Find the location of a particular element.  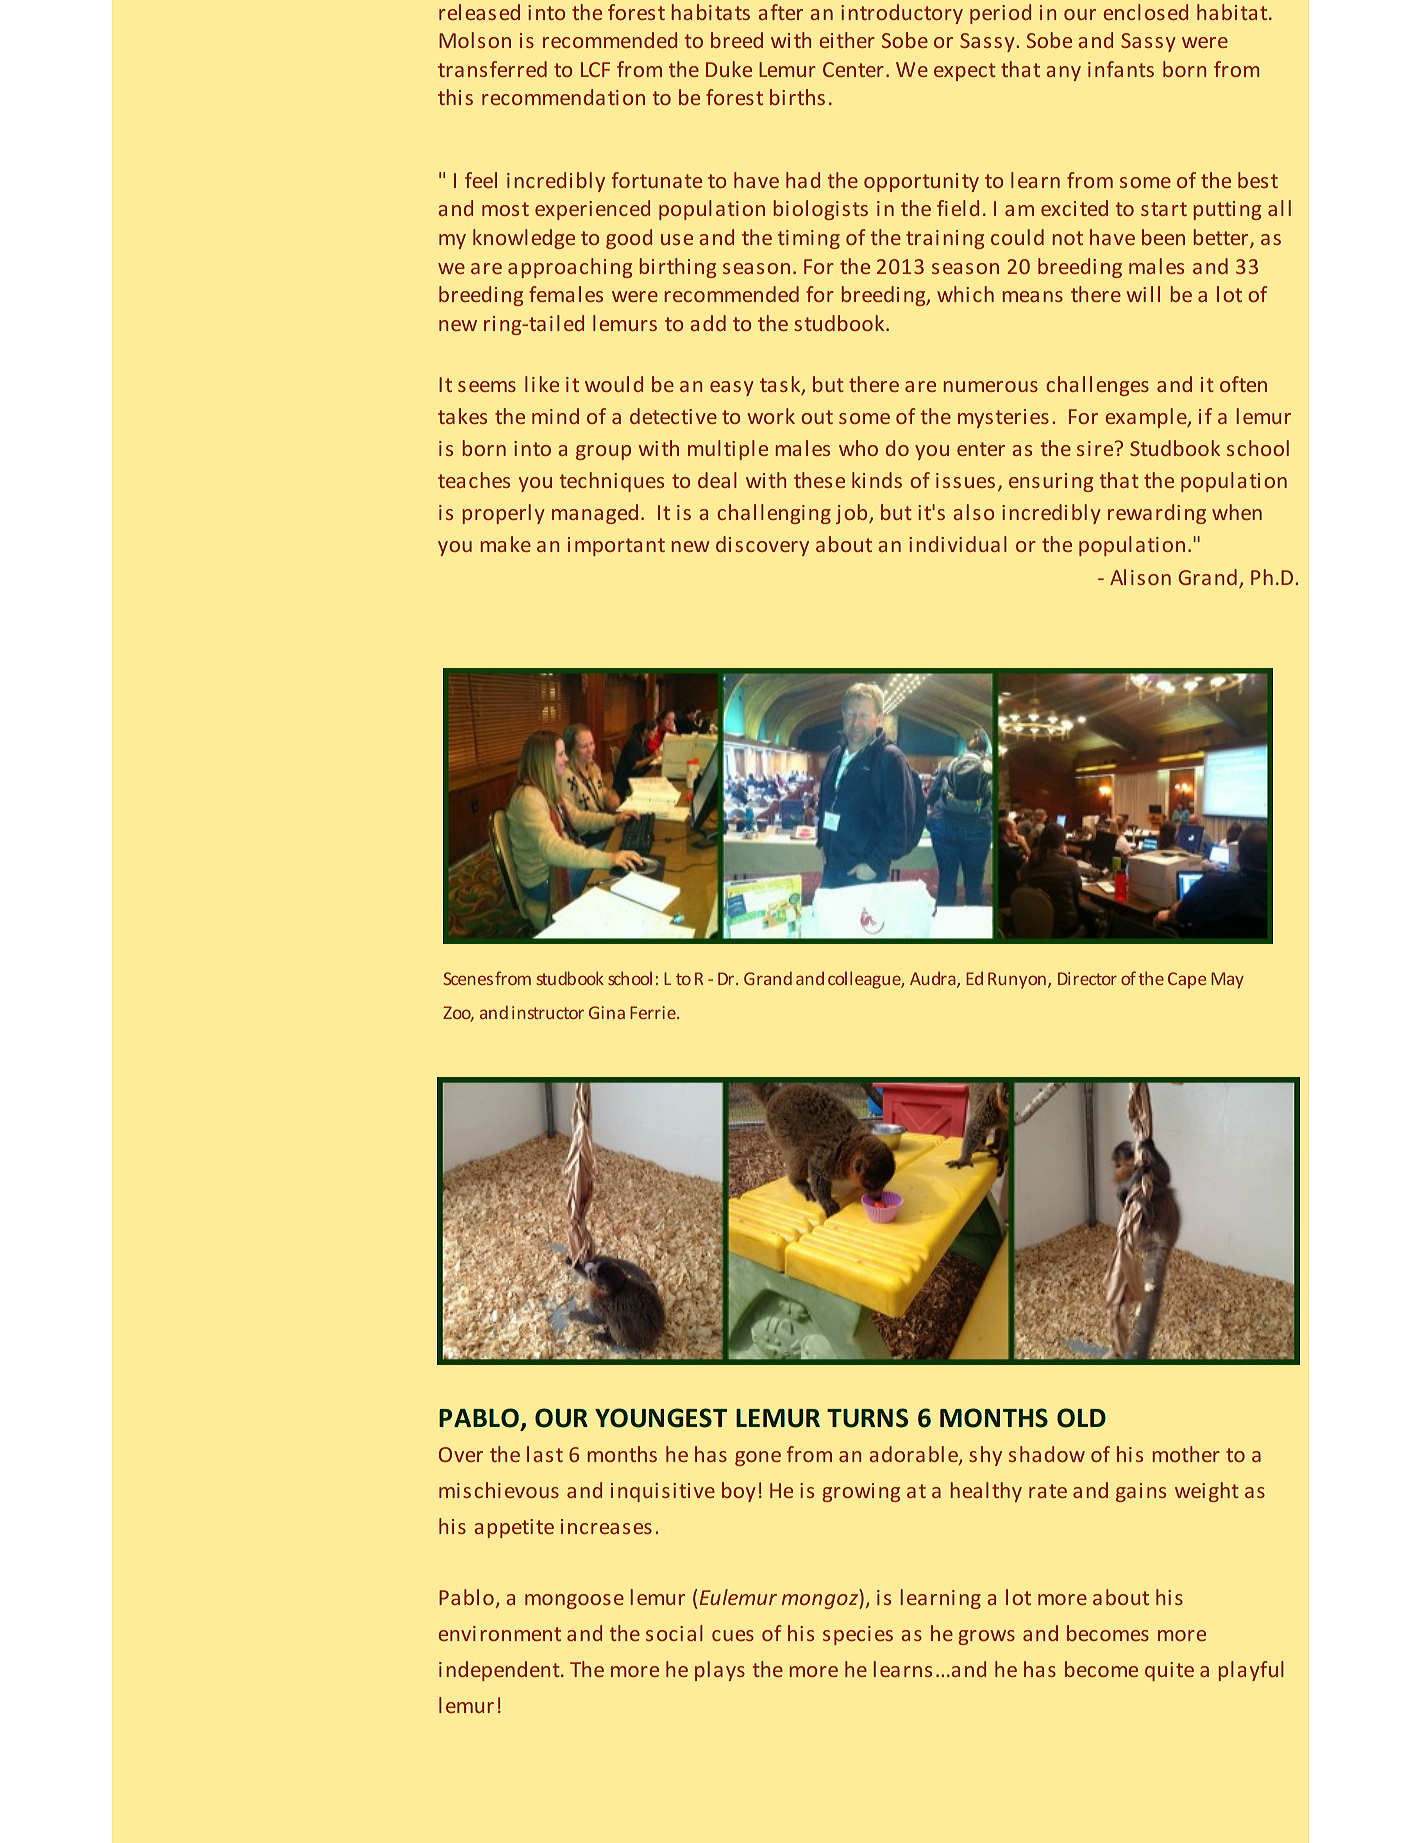

infants is located at coordinates (1121, 69).
